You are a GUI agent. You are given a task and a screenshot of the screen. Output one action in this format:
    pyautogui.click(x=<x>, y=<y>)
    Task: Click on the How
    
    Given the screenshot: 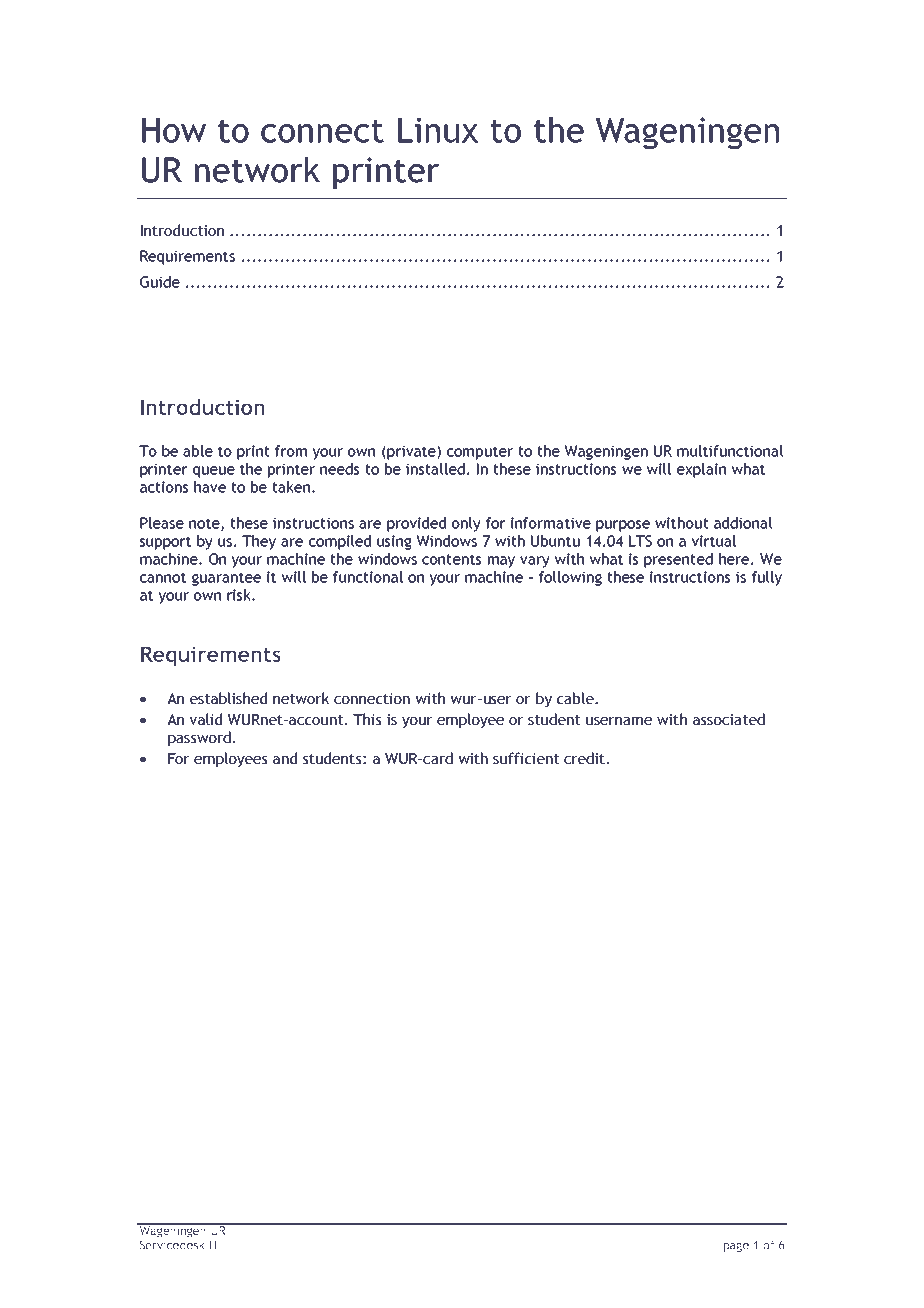 What is the action you would take?
    pyautogui.click(x=174, y=130)
